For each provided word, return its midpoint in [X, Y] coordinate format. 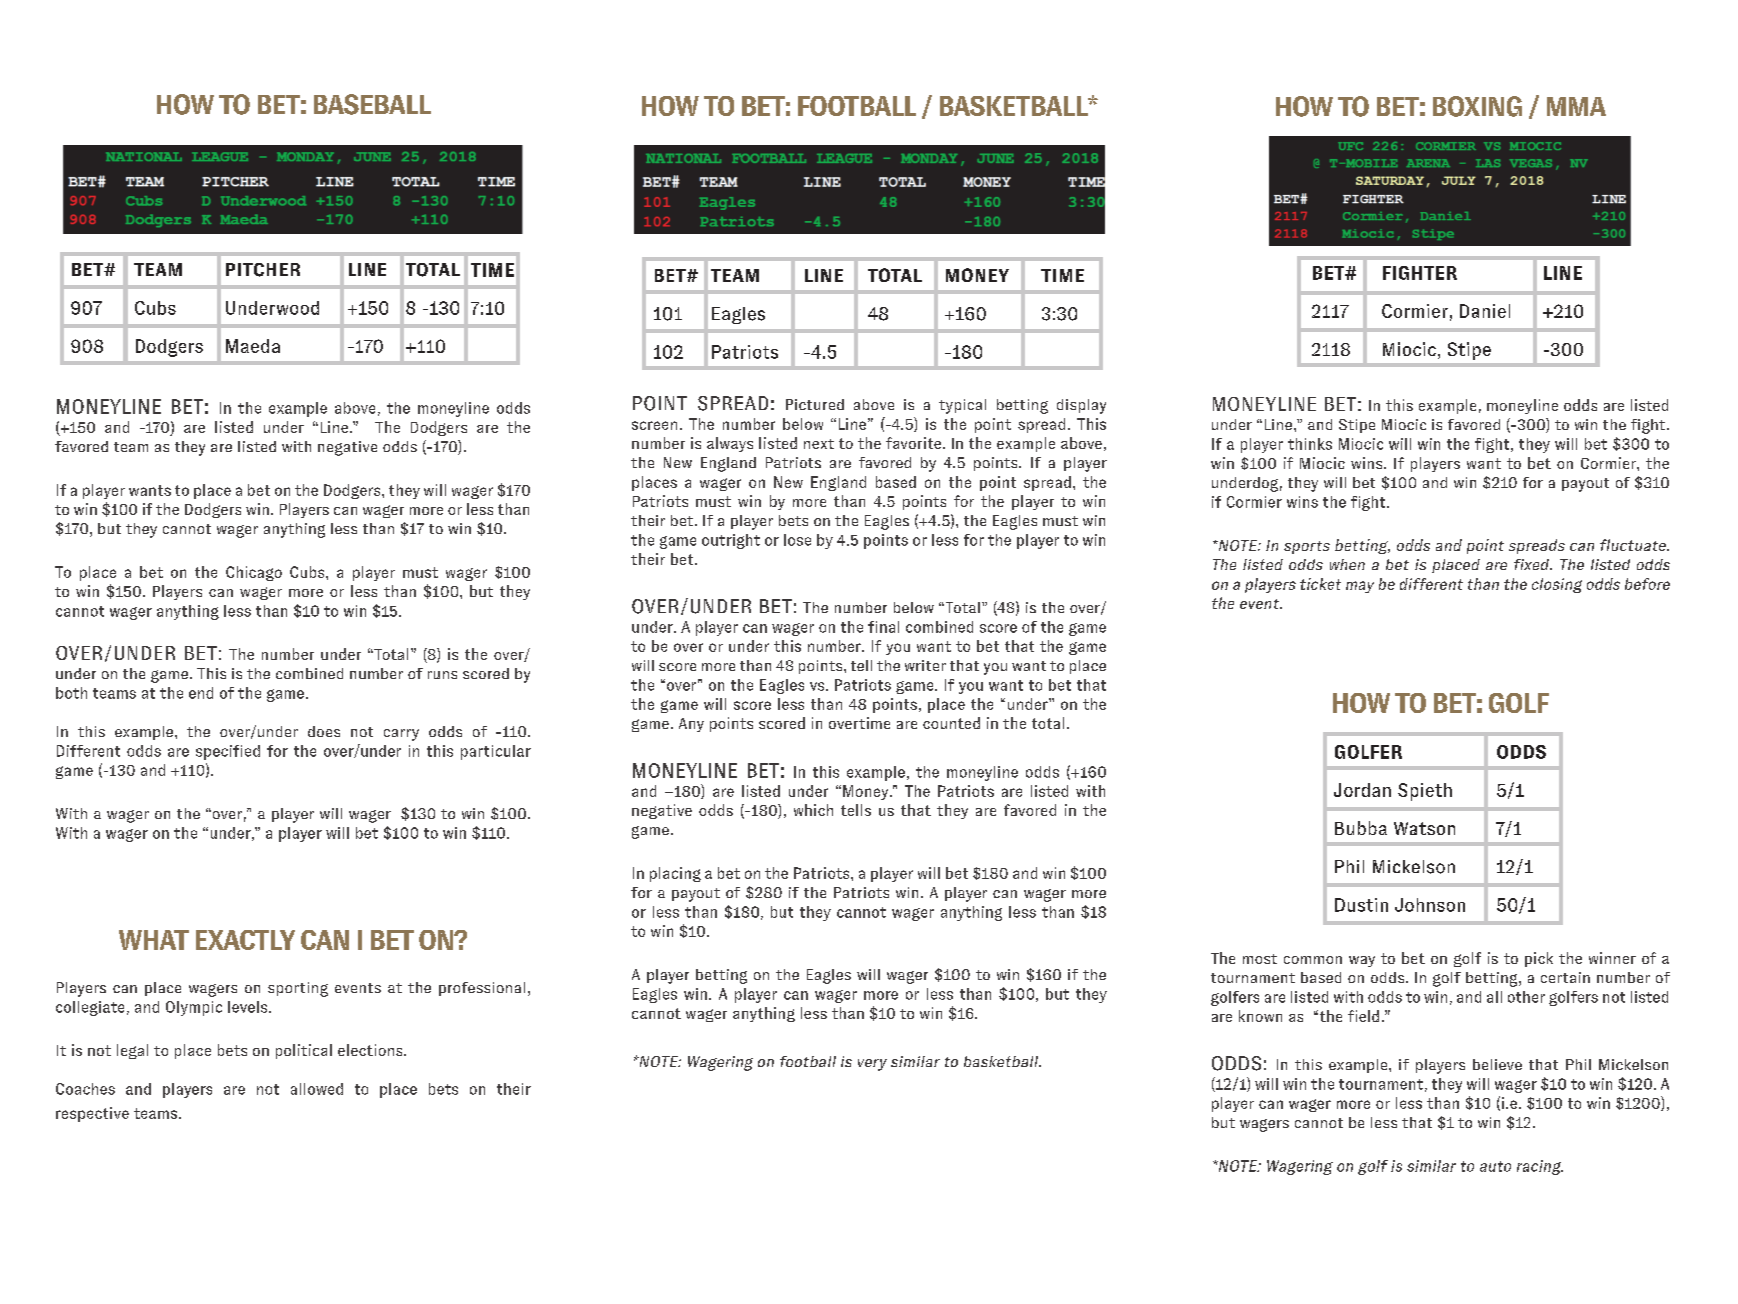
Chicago [254, 573]
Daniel [1485, 311]
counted [951, 723]
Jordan [1362, 790]
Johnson [1430, 905]
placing [675, 874]
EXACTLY [245, 940]
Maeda [253, 346]
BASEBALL [372, 104]
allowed [317, 1089]
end [201, 693]
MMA [1576, 106]
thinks [1310, 444]
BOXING [1477, 106]
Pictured [815, 404]
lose [797, 540]
